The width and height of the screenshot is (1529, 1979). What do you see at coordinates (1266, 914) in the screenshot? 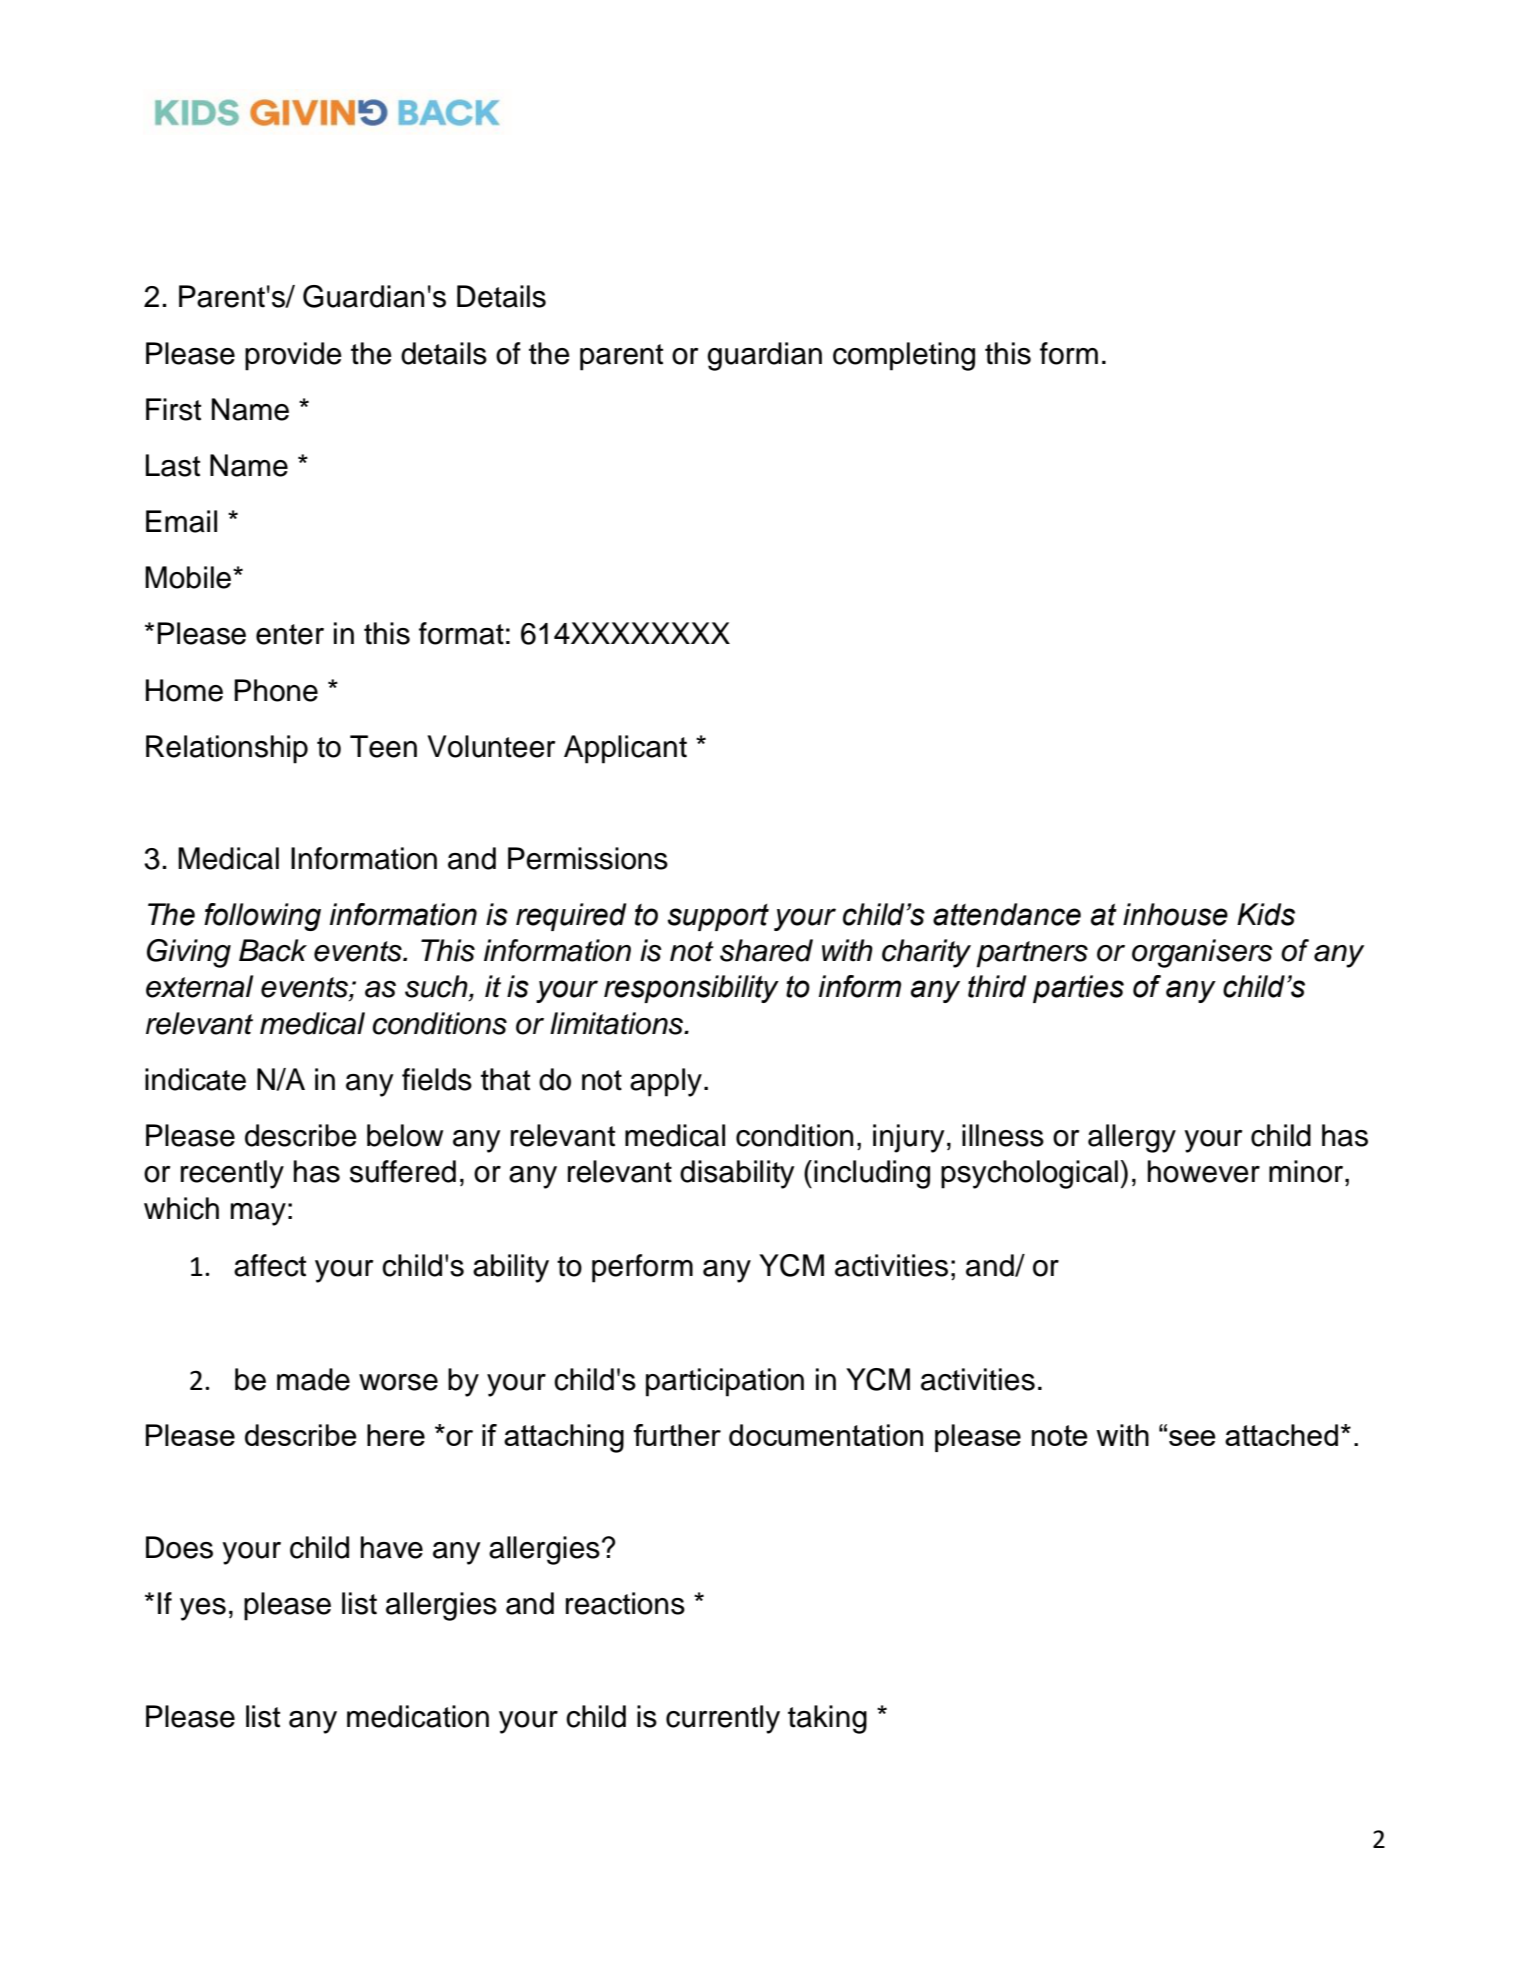
I see `Kids` at bounding box center [1266, 914].
